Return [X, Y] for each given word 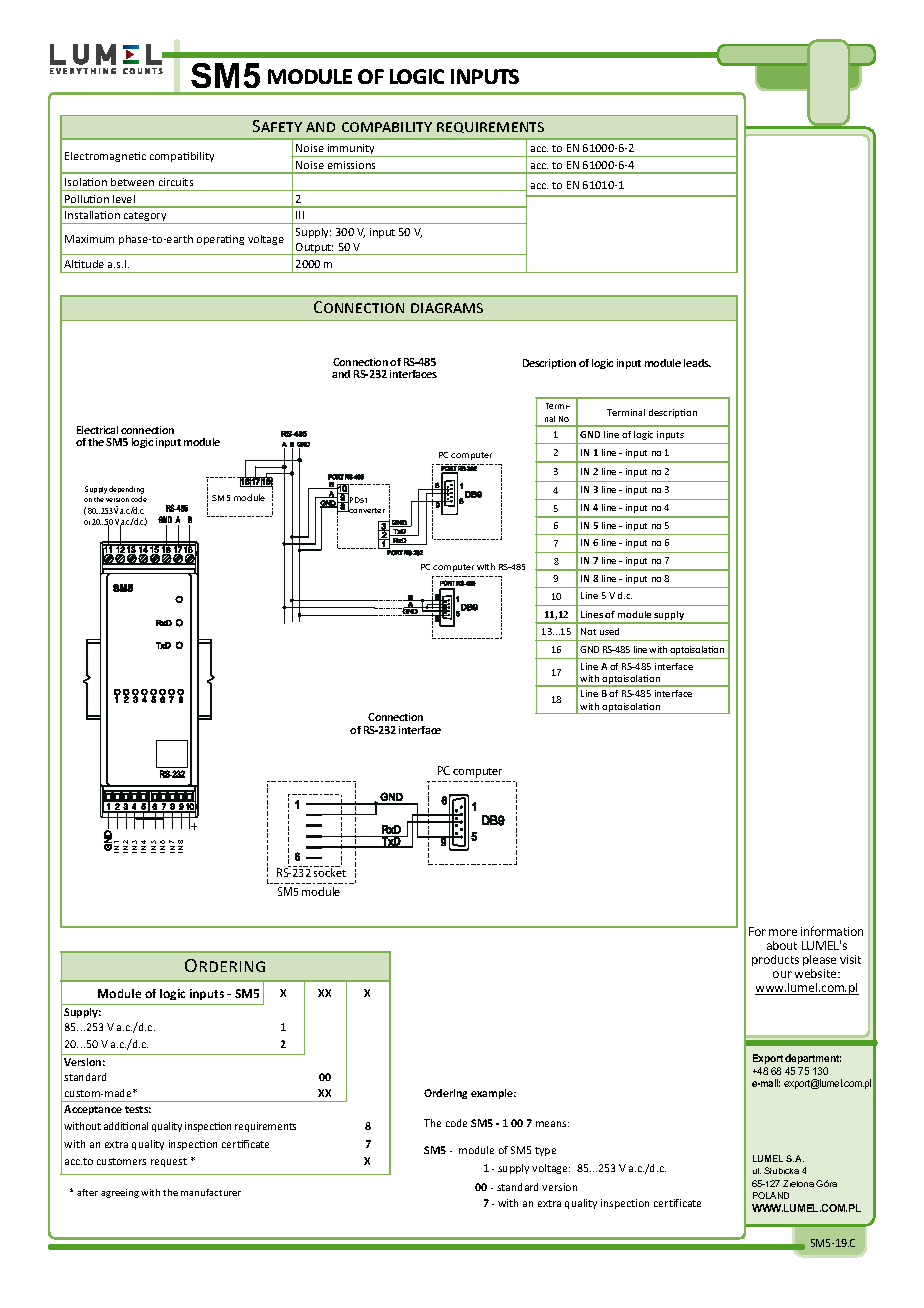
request [169, 1162]
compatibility [182, 157]
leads [697, 363]
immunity [351, 150]
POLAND [771, 1195]
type [545, 1151]
